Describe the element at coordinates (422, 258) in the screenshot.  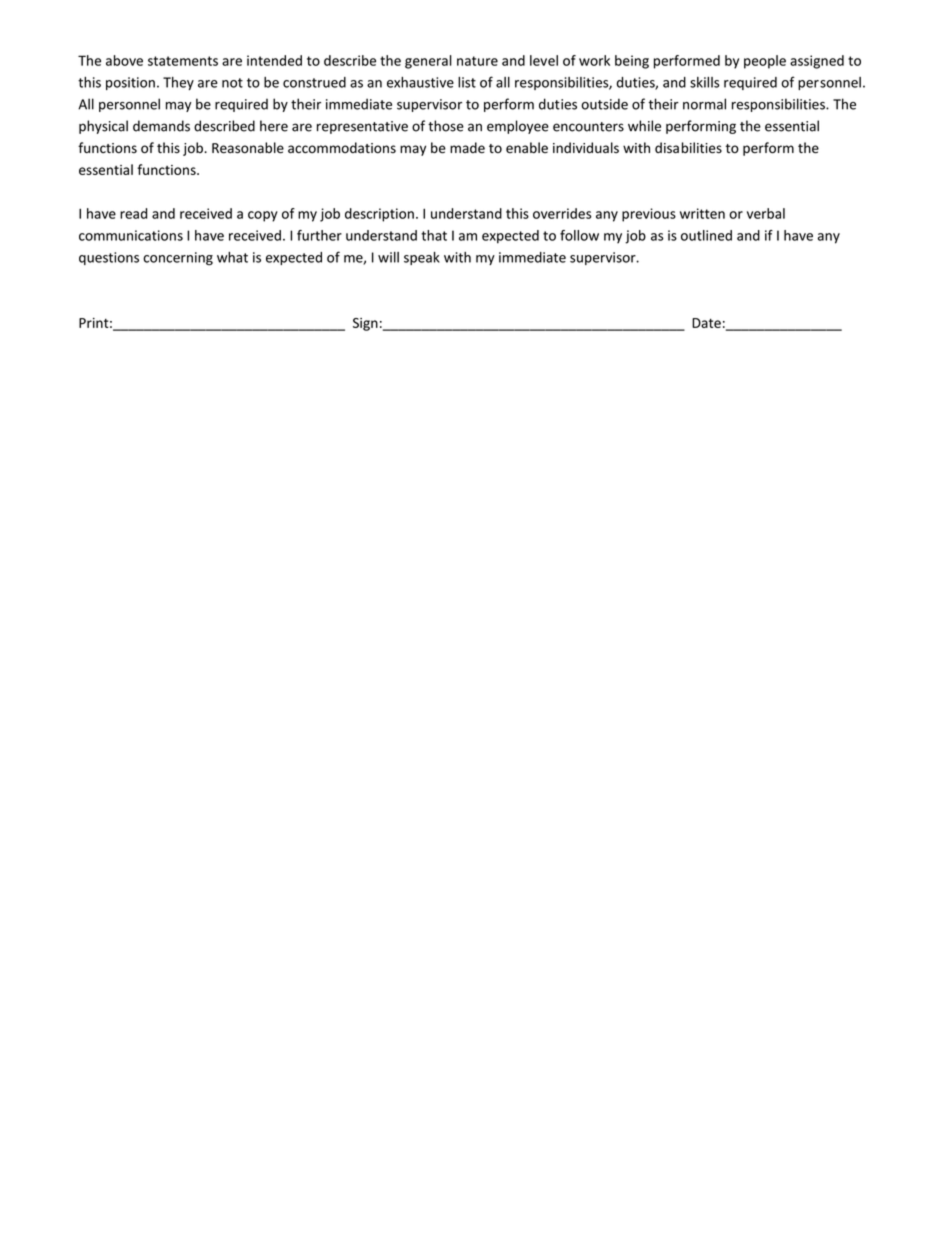
I see `speak` at that location.
